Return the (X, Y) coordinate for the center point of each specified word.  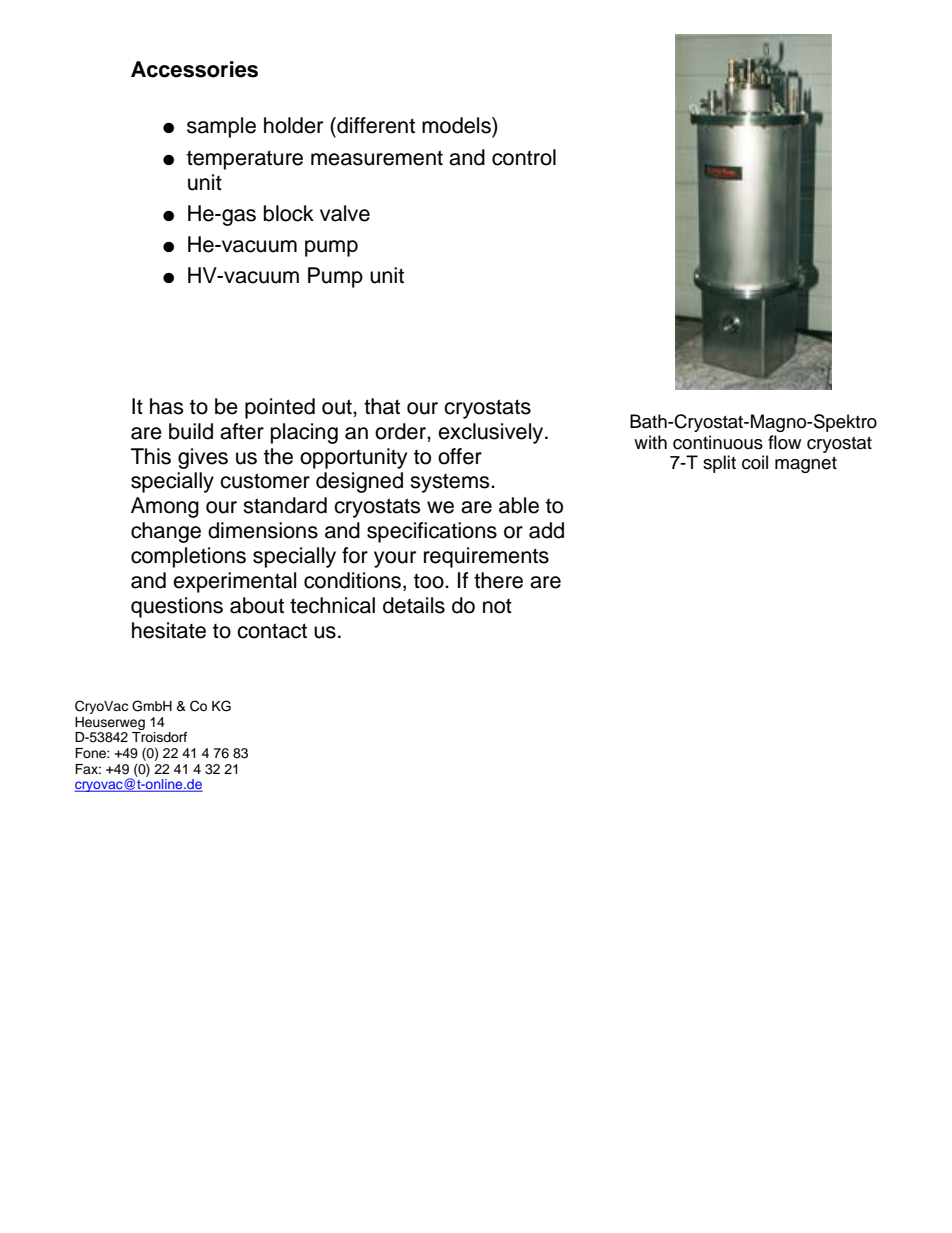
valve (345, 213)
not (497, 606)
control (524, 157)
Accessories (194, 69)
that (382, 406)
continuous (718, 442)
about (257, 605)
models (457, 125)
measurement (377, 158)
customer (265, 481)
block (289, 213)
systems (451, 483)
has (167, 406)
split (719, 464)
